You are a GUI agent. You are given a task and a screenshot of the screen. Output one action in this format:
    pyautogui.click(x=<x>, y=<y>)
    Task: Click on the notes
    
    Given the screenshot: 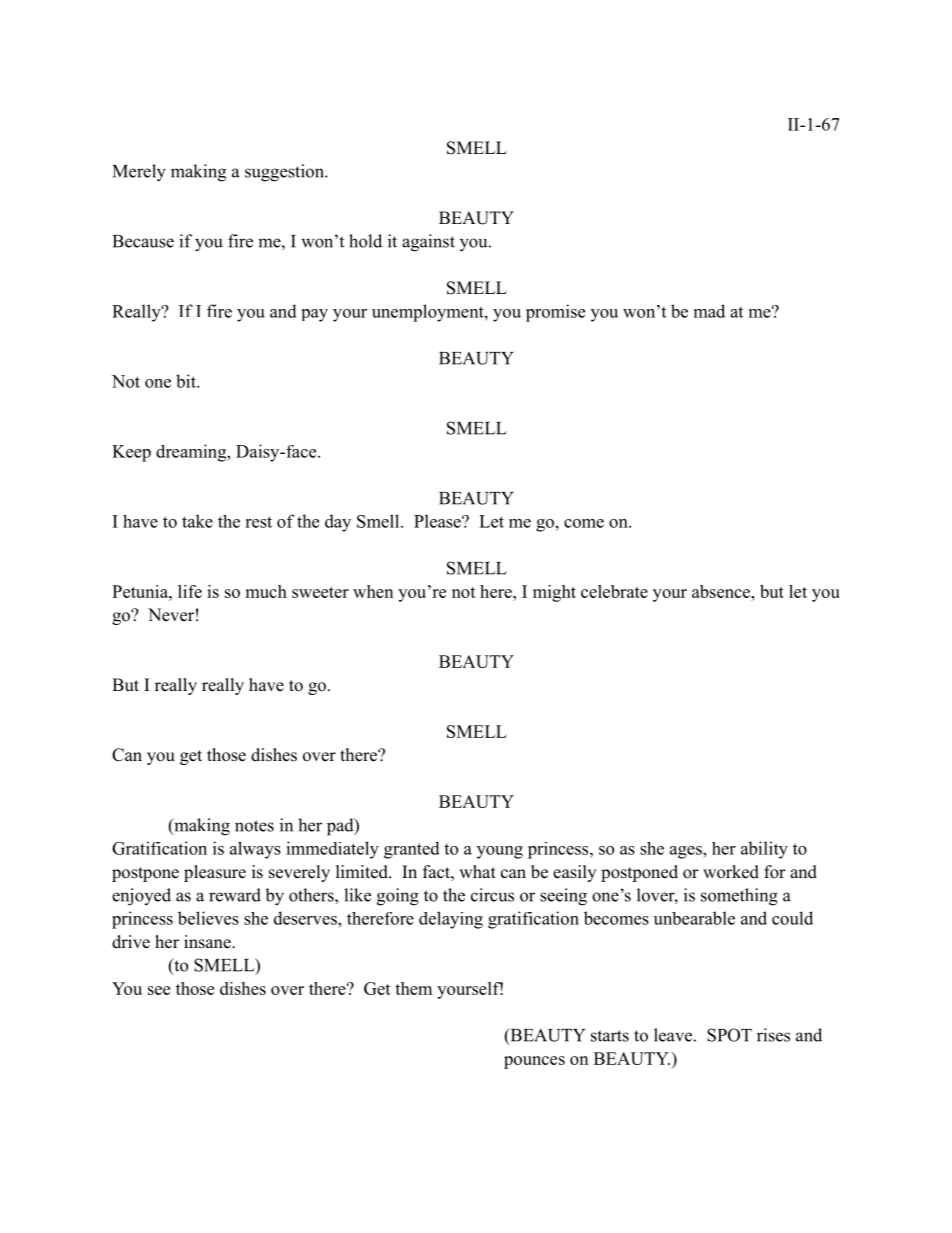 What is the action you would take?
    pyautogui.click(x=254, y=826)
